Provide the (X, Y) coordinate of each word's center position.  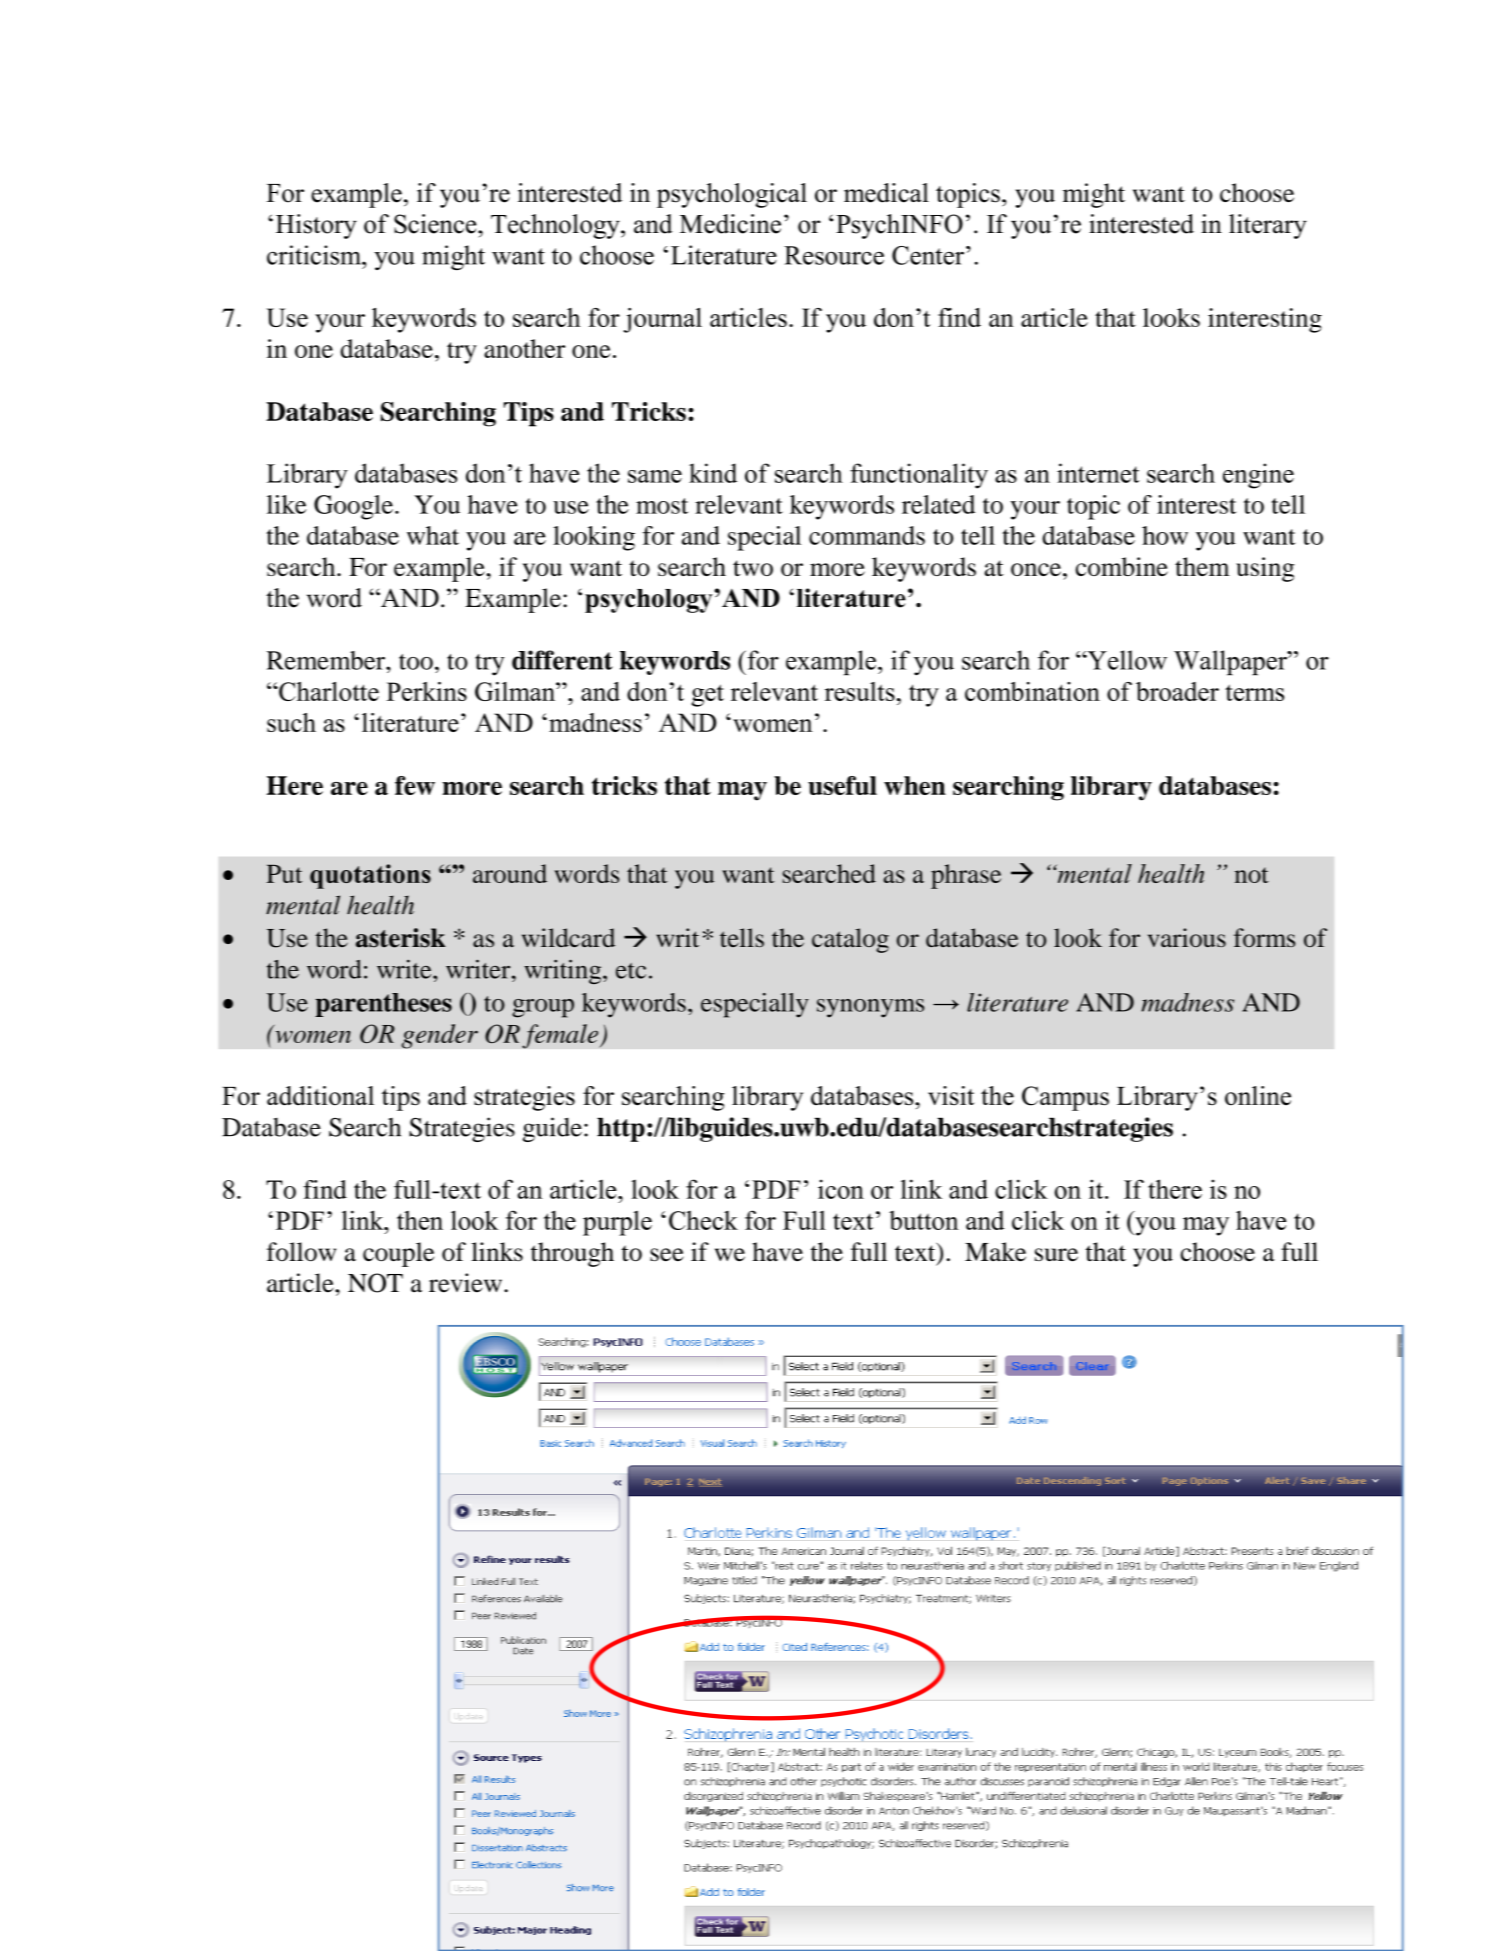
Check (703, 1220)
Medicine (730, 224)
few (415, 785)
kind (713, 473)
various (1187, 937)
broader (1177, 691)
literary (1268, 226)
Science (436, 224)
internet (1098, 473)
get (708, 695)
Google (353, 507)
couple (398, 1254)
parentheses (384, 1005)
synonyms (870, 1008)
